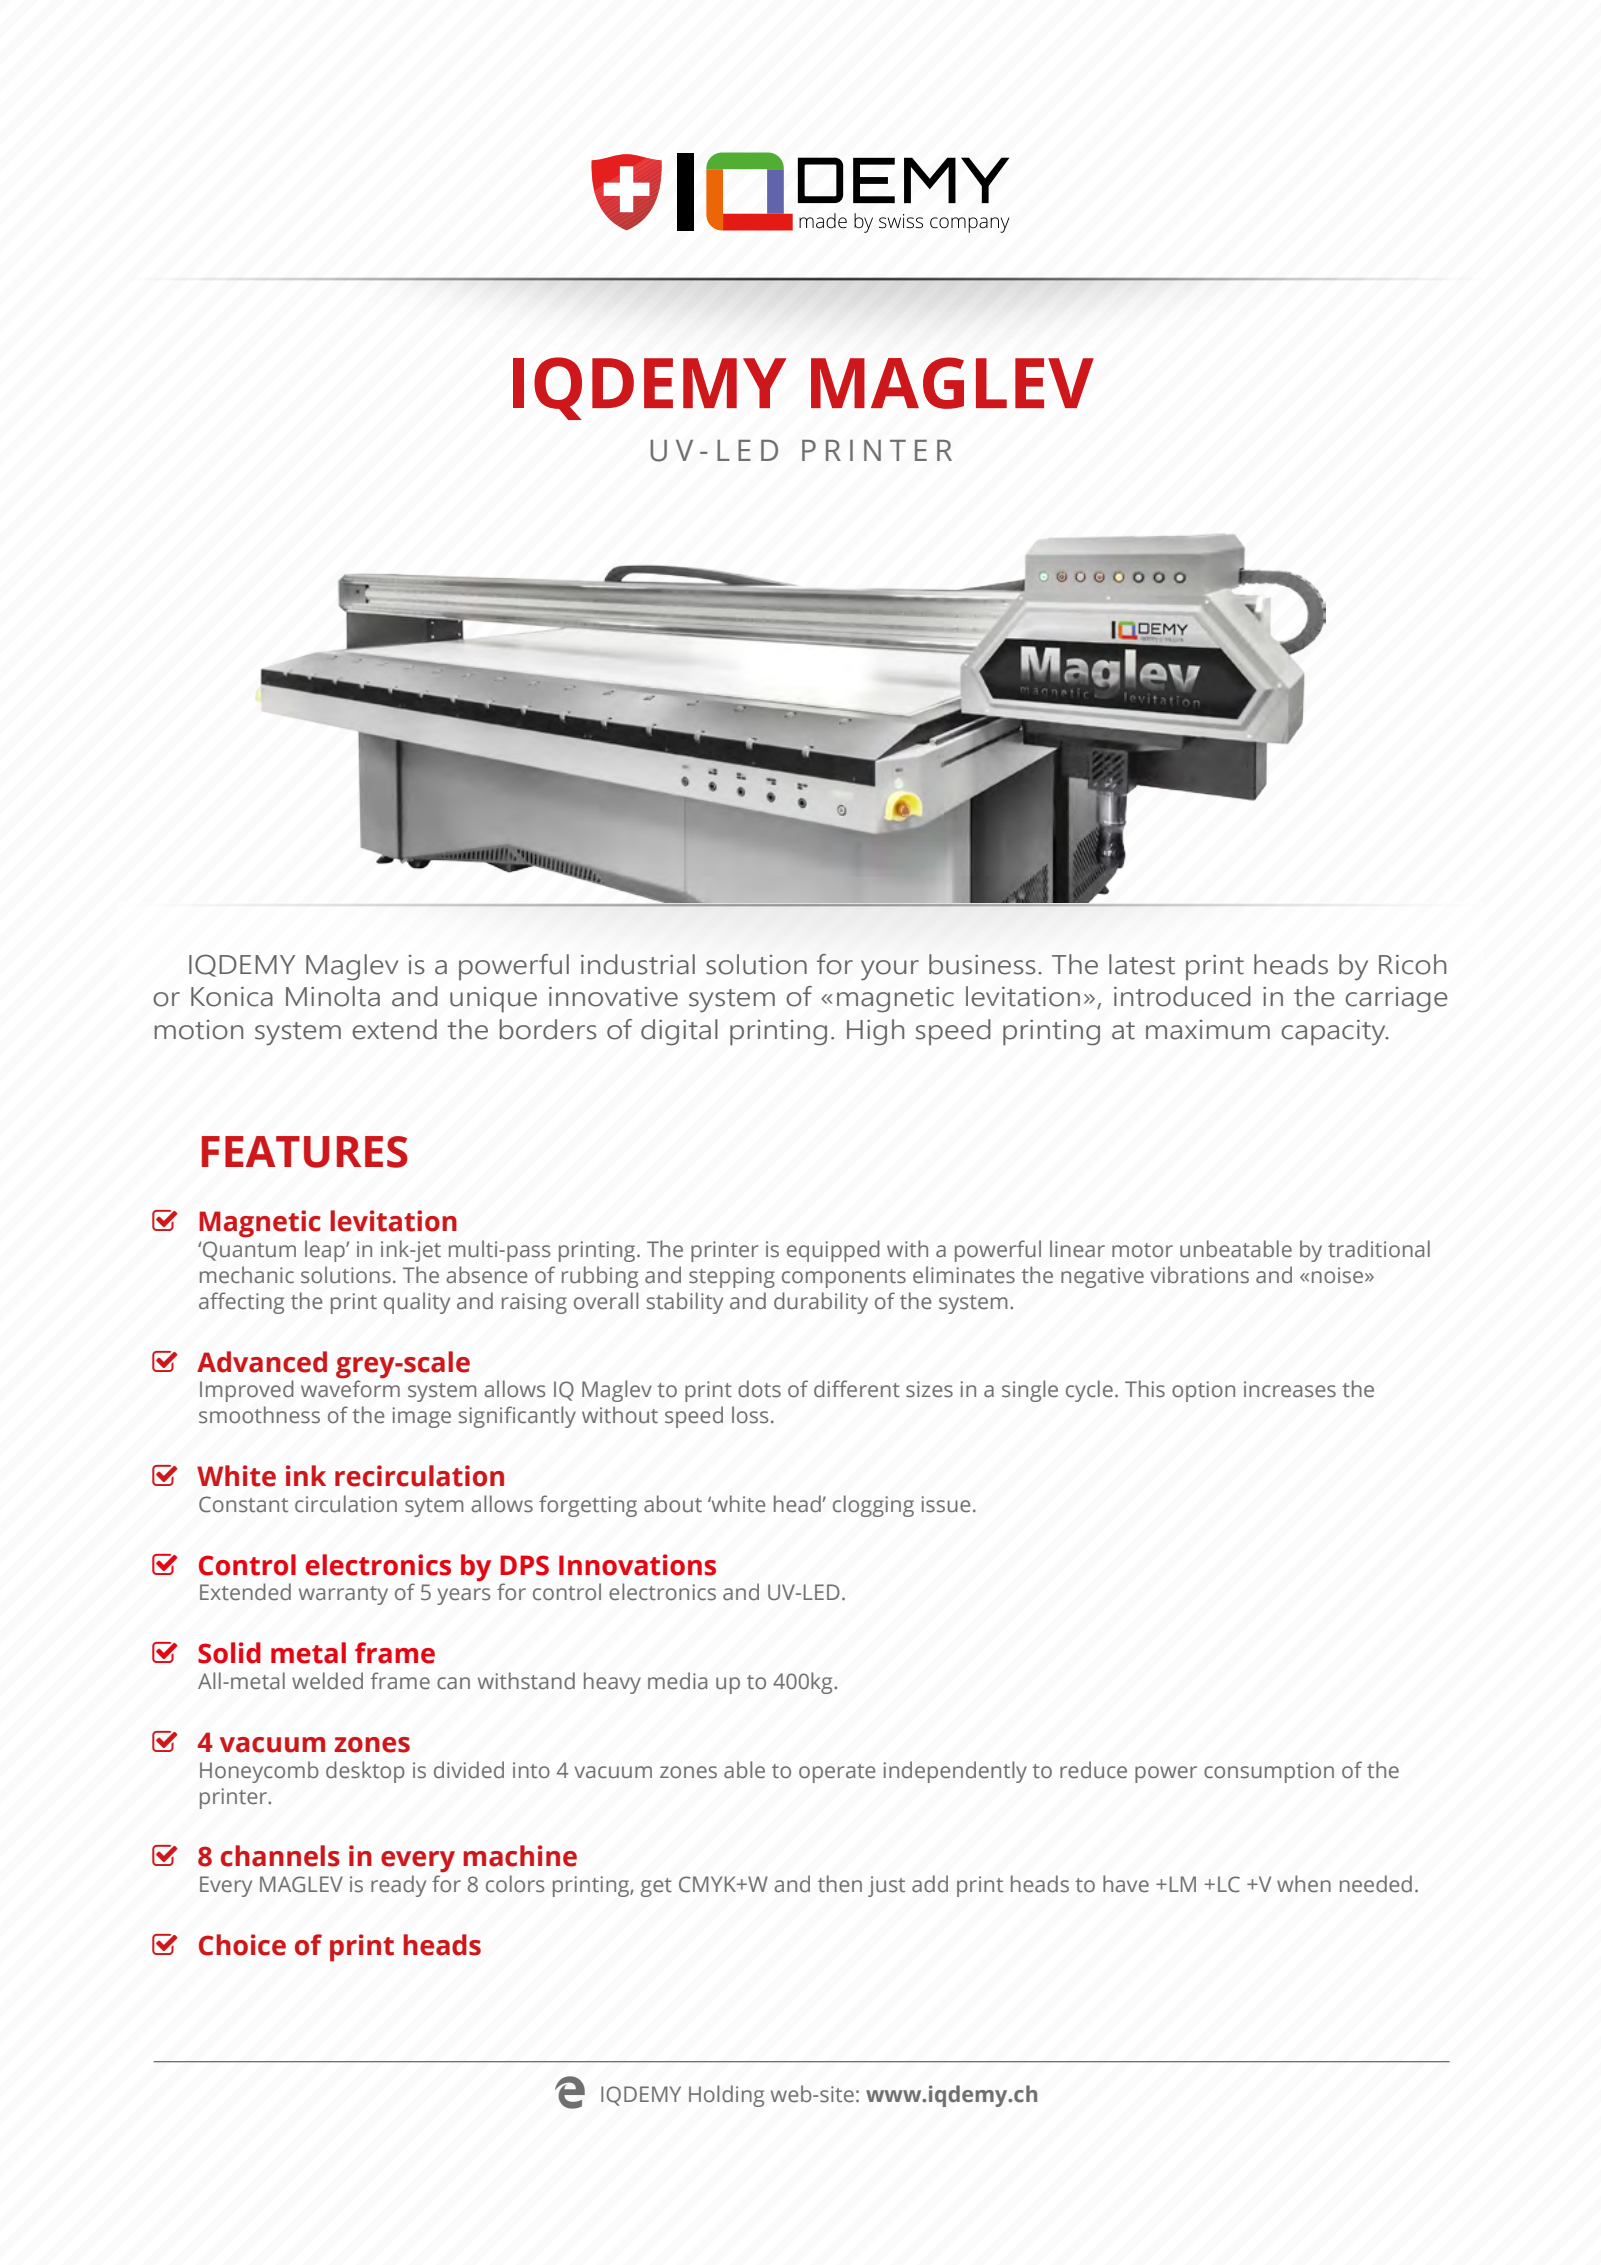 This screenshot has height=2265, width=1601. What do you see at coordinates (726, 2096) in the screenshot?
I see `Holding` at bounding box center [726, 2096].
